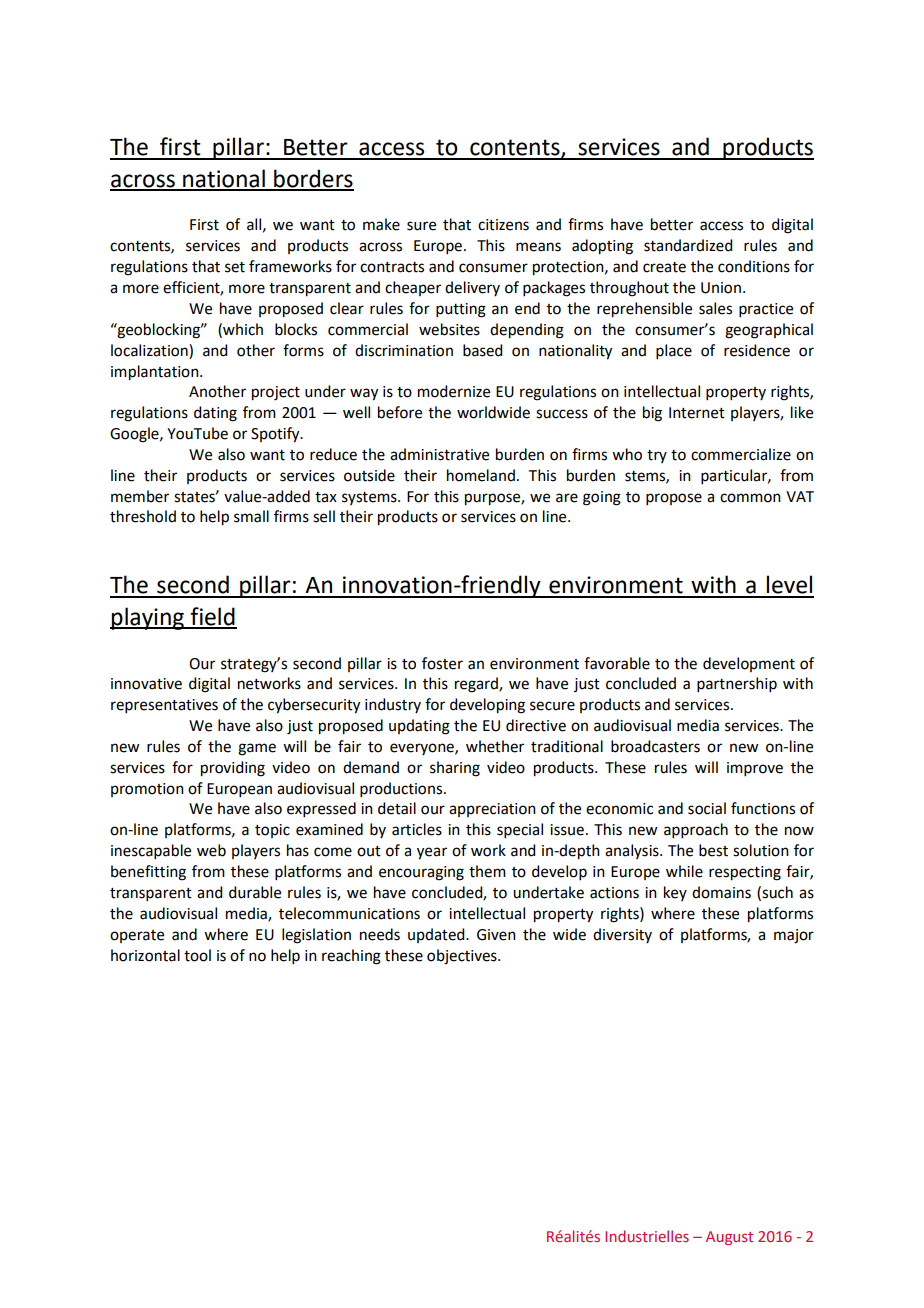 The width and height of the document is (924, 1308). Describe the element at coordinates (235, 267) in the document. I see `set` at that location.
